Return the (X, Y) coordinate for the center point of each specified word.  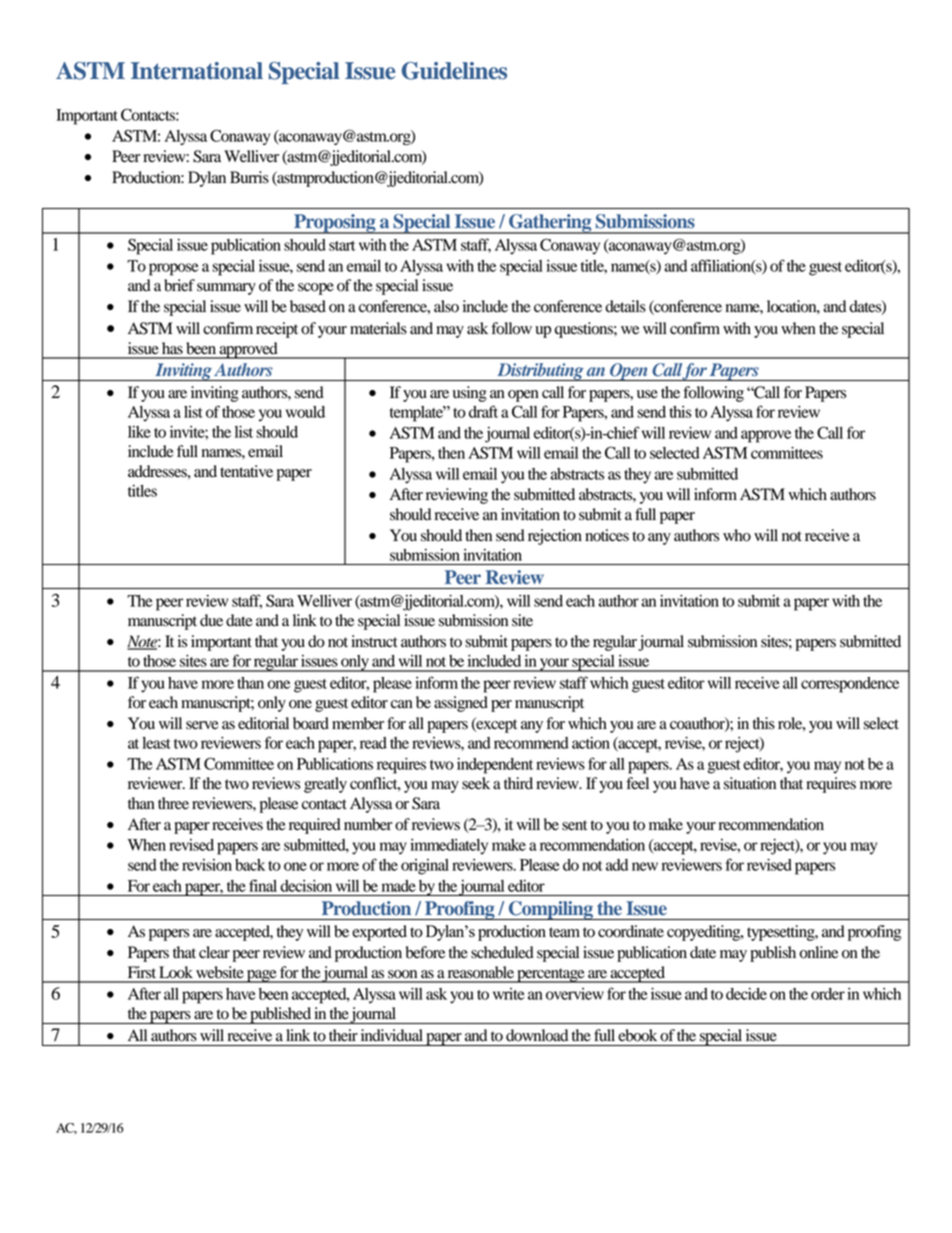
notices (607, 535)
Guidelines (454, 71)
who (737, 535)
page (262, 976)
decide (746, 994)
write (509, 994)
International (197, 71)
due (211, 620)
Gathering (550, 224)
